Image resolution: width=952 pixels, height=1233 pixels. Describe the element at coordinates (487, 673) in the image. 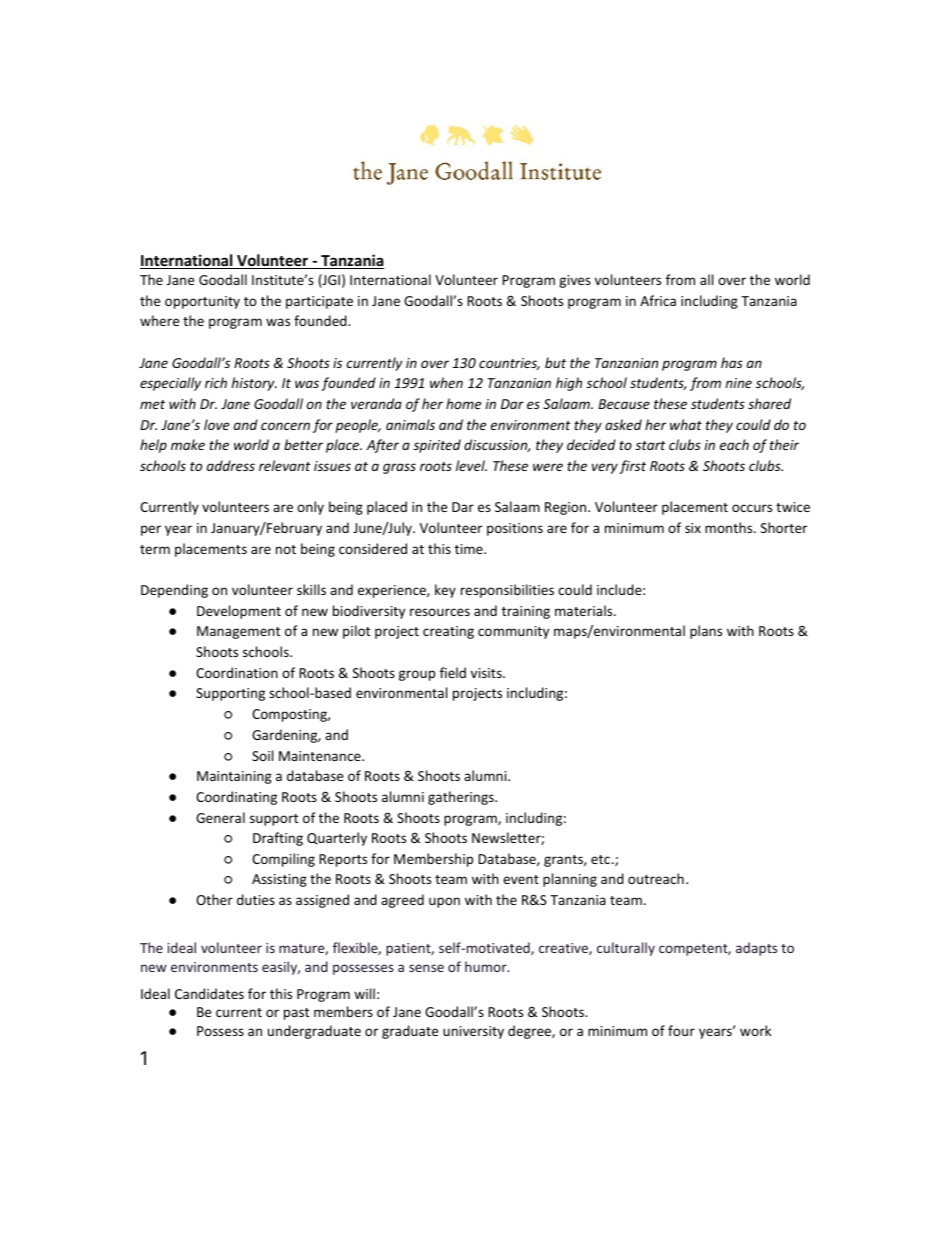

I see `visits` at that location.
